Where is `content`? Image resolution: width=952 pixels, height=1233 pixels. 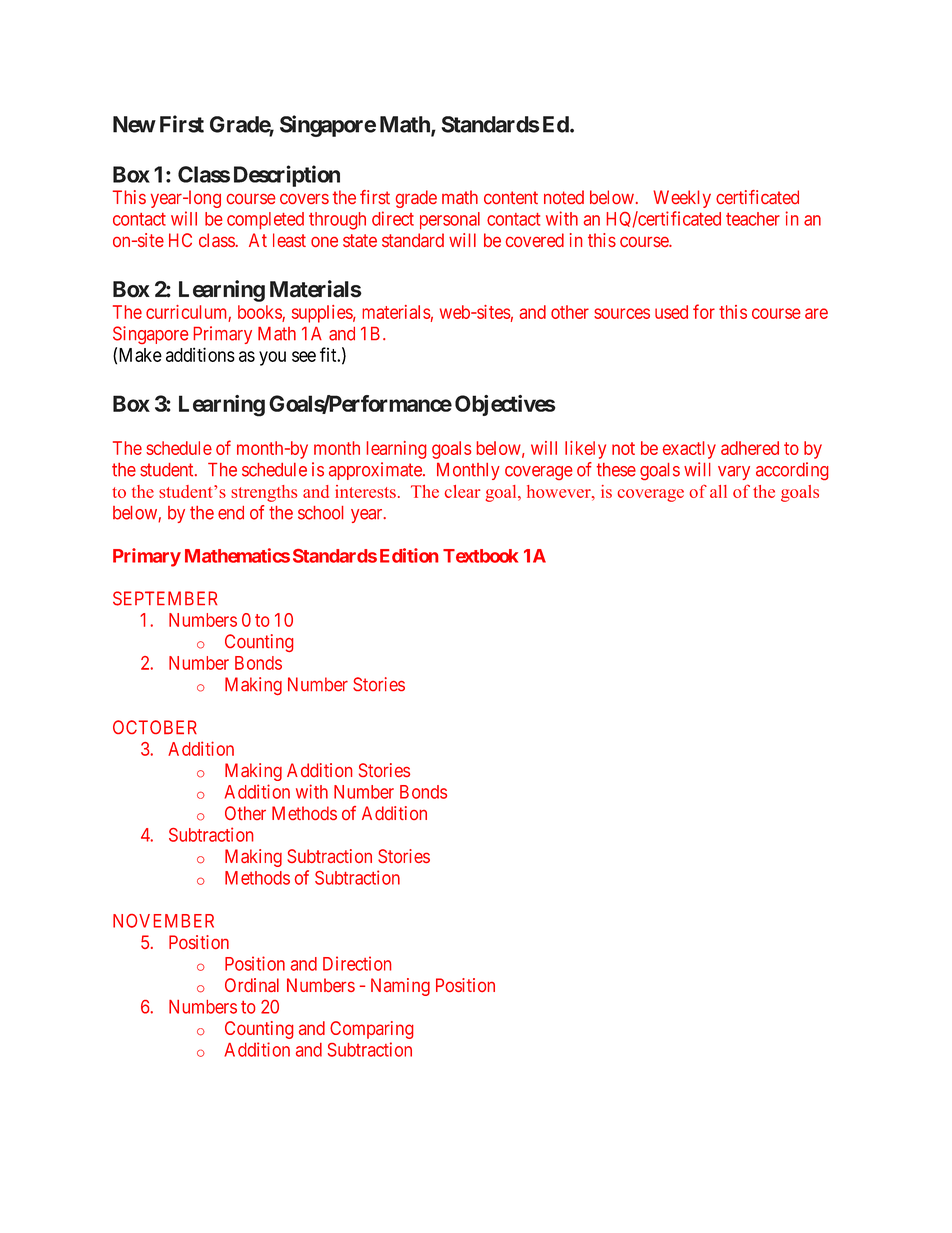
content is located at coordinates (511, 197).
